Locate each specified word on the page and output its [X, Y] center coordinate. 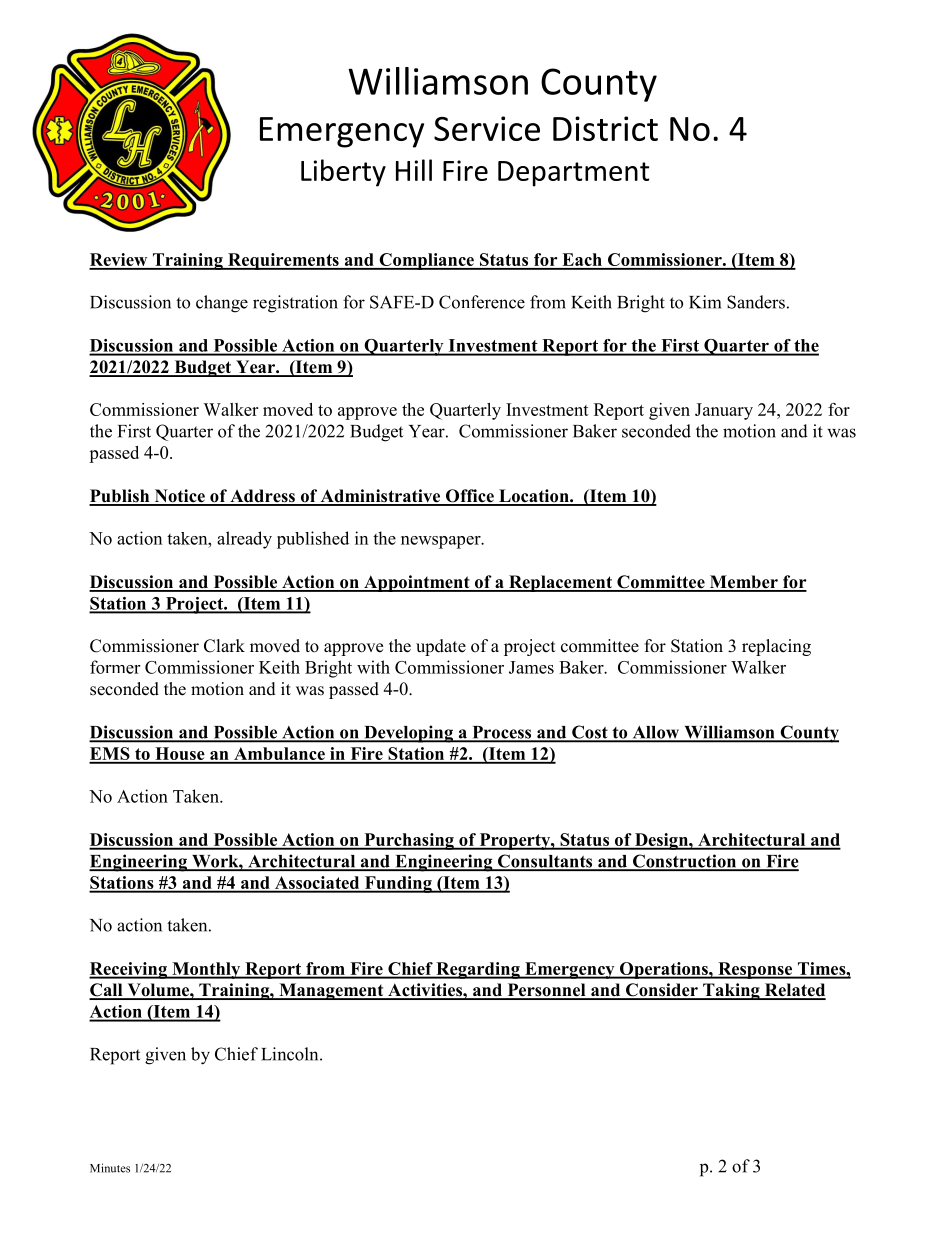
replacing [776, 647]
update [441, 647]
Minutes [110, 1168]
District [605, 128]
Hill [414, 170]
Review [119, 261]
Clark [224, 646]
